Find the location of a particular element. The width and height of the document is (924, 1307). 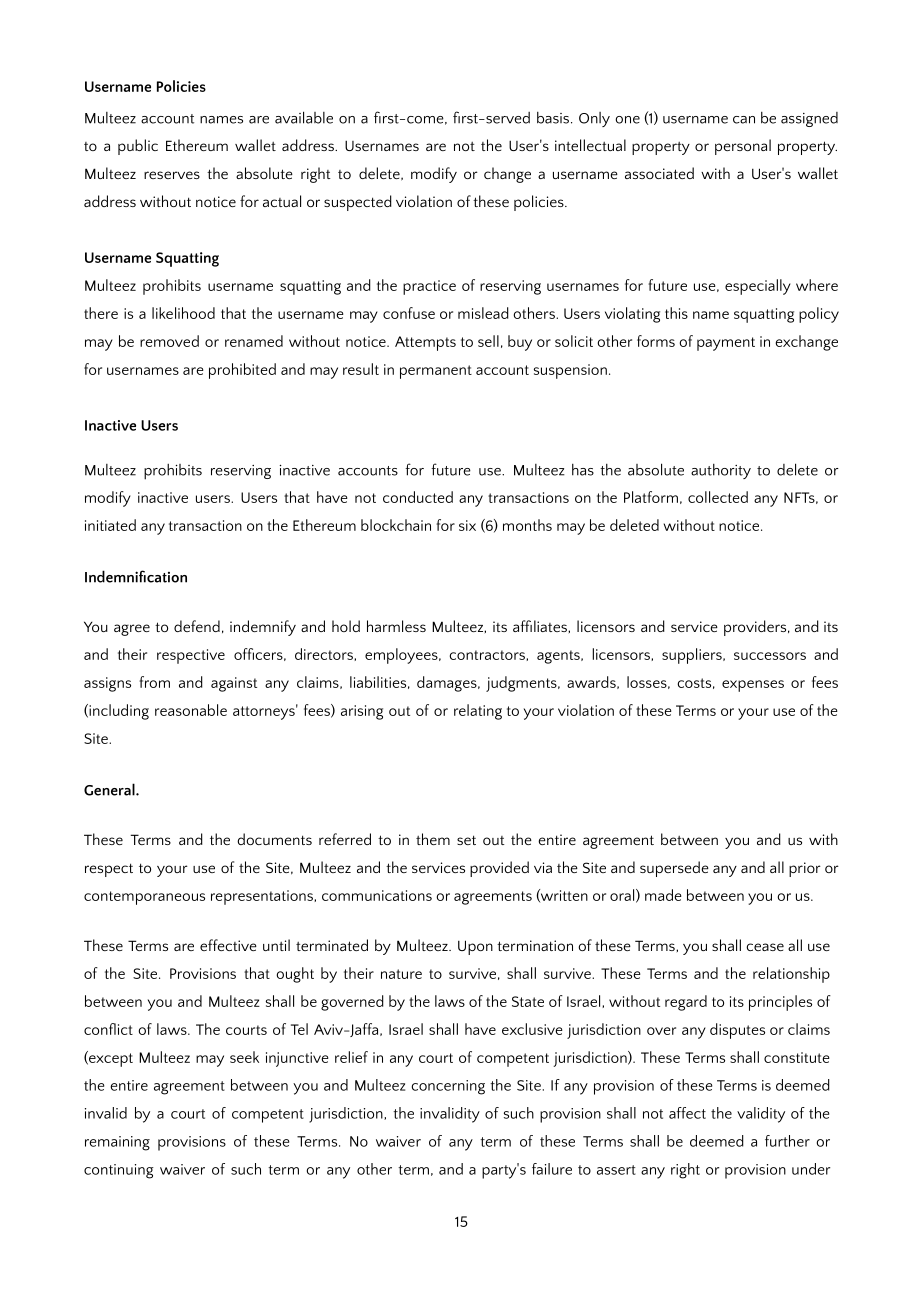

authority is located at coordinates (721, 471).
